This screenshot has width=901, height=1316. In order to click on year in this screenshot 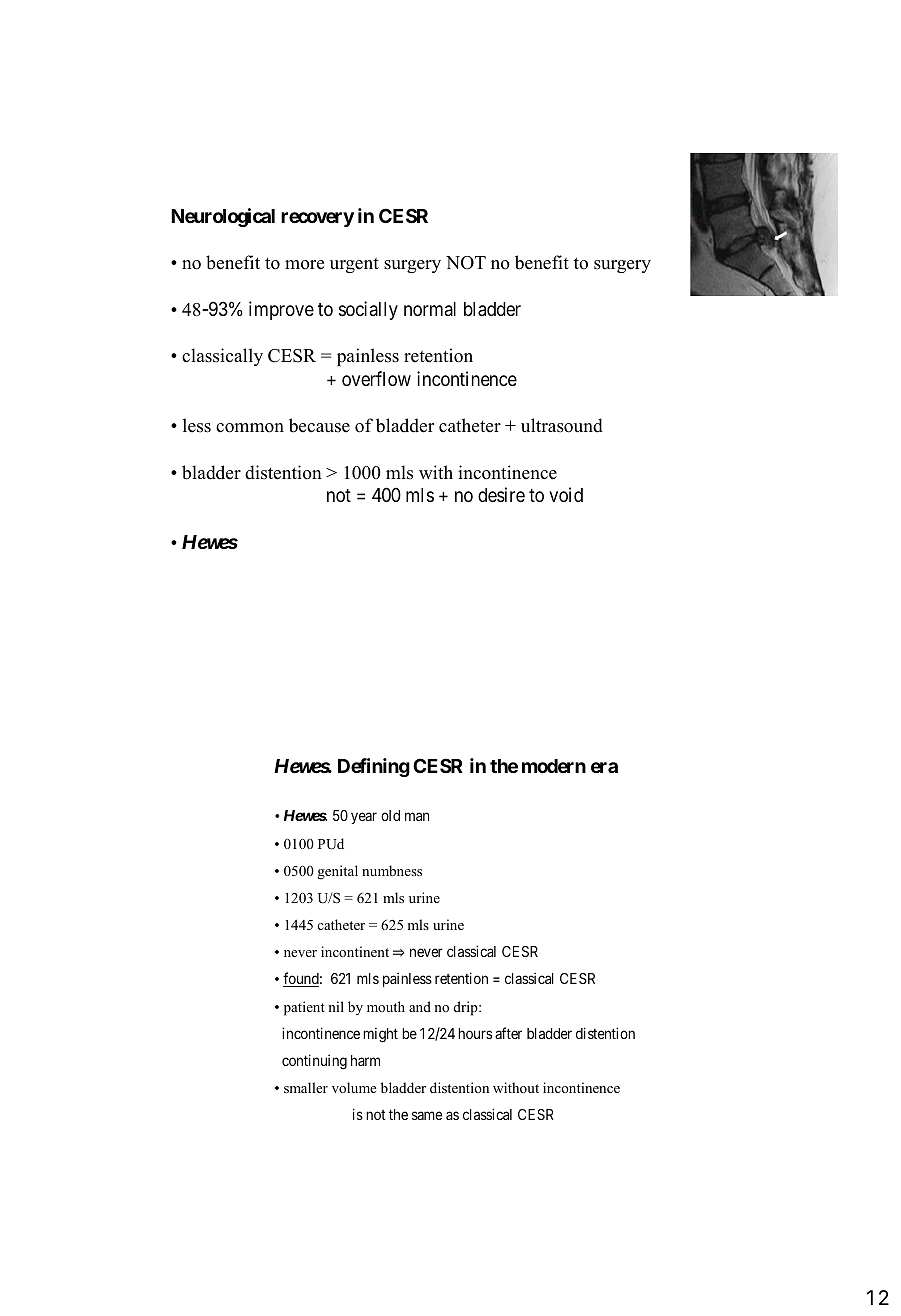, I will do `click(364, 818)`.
